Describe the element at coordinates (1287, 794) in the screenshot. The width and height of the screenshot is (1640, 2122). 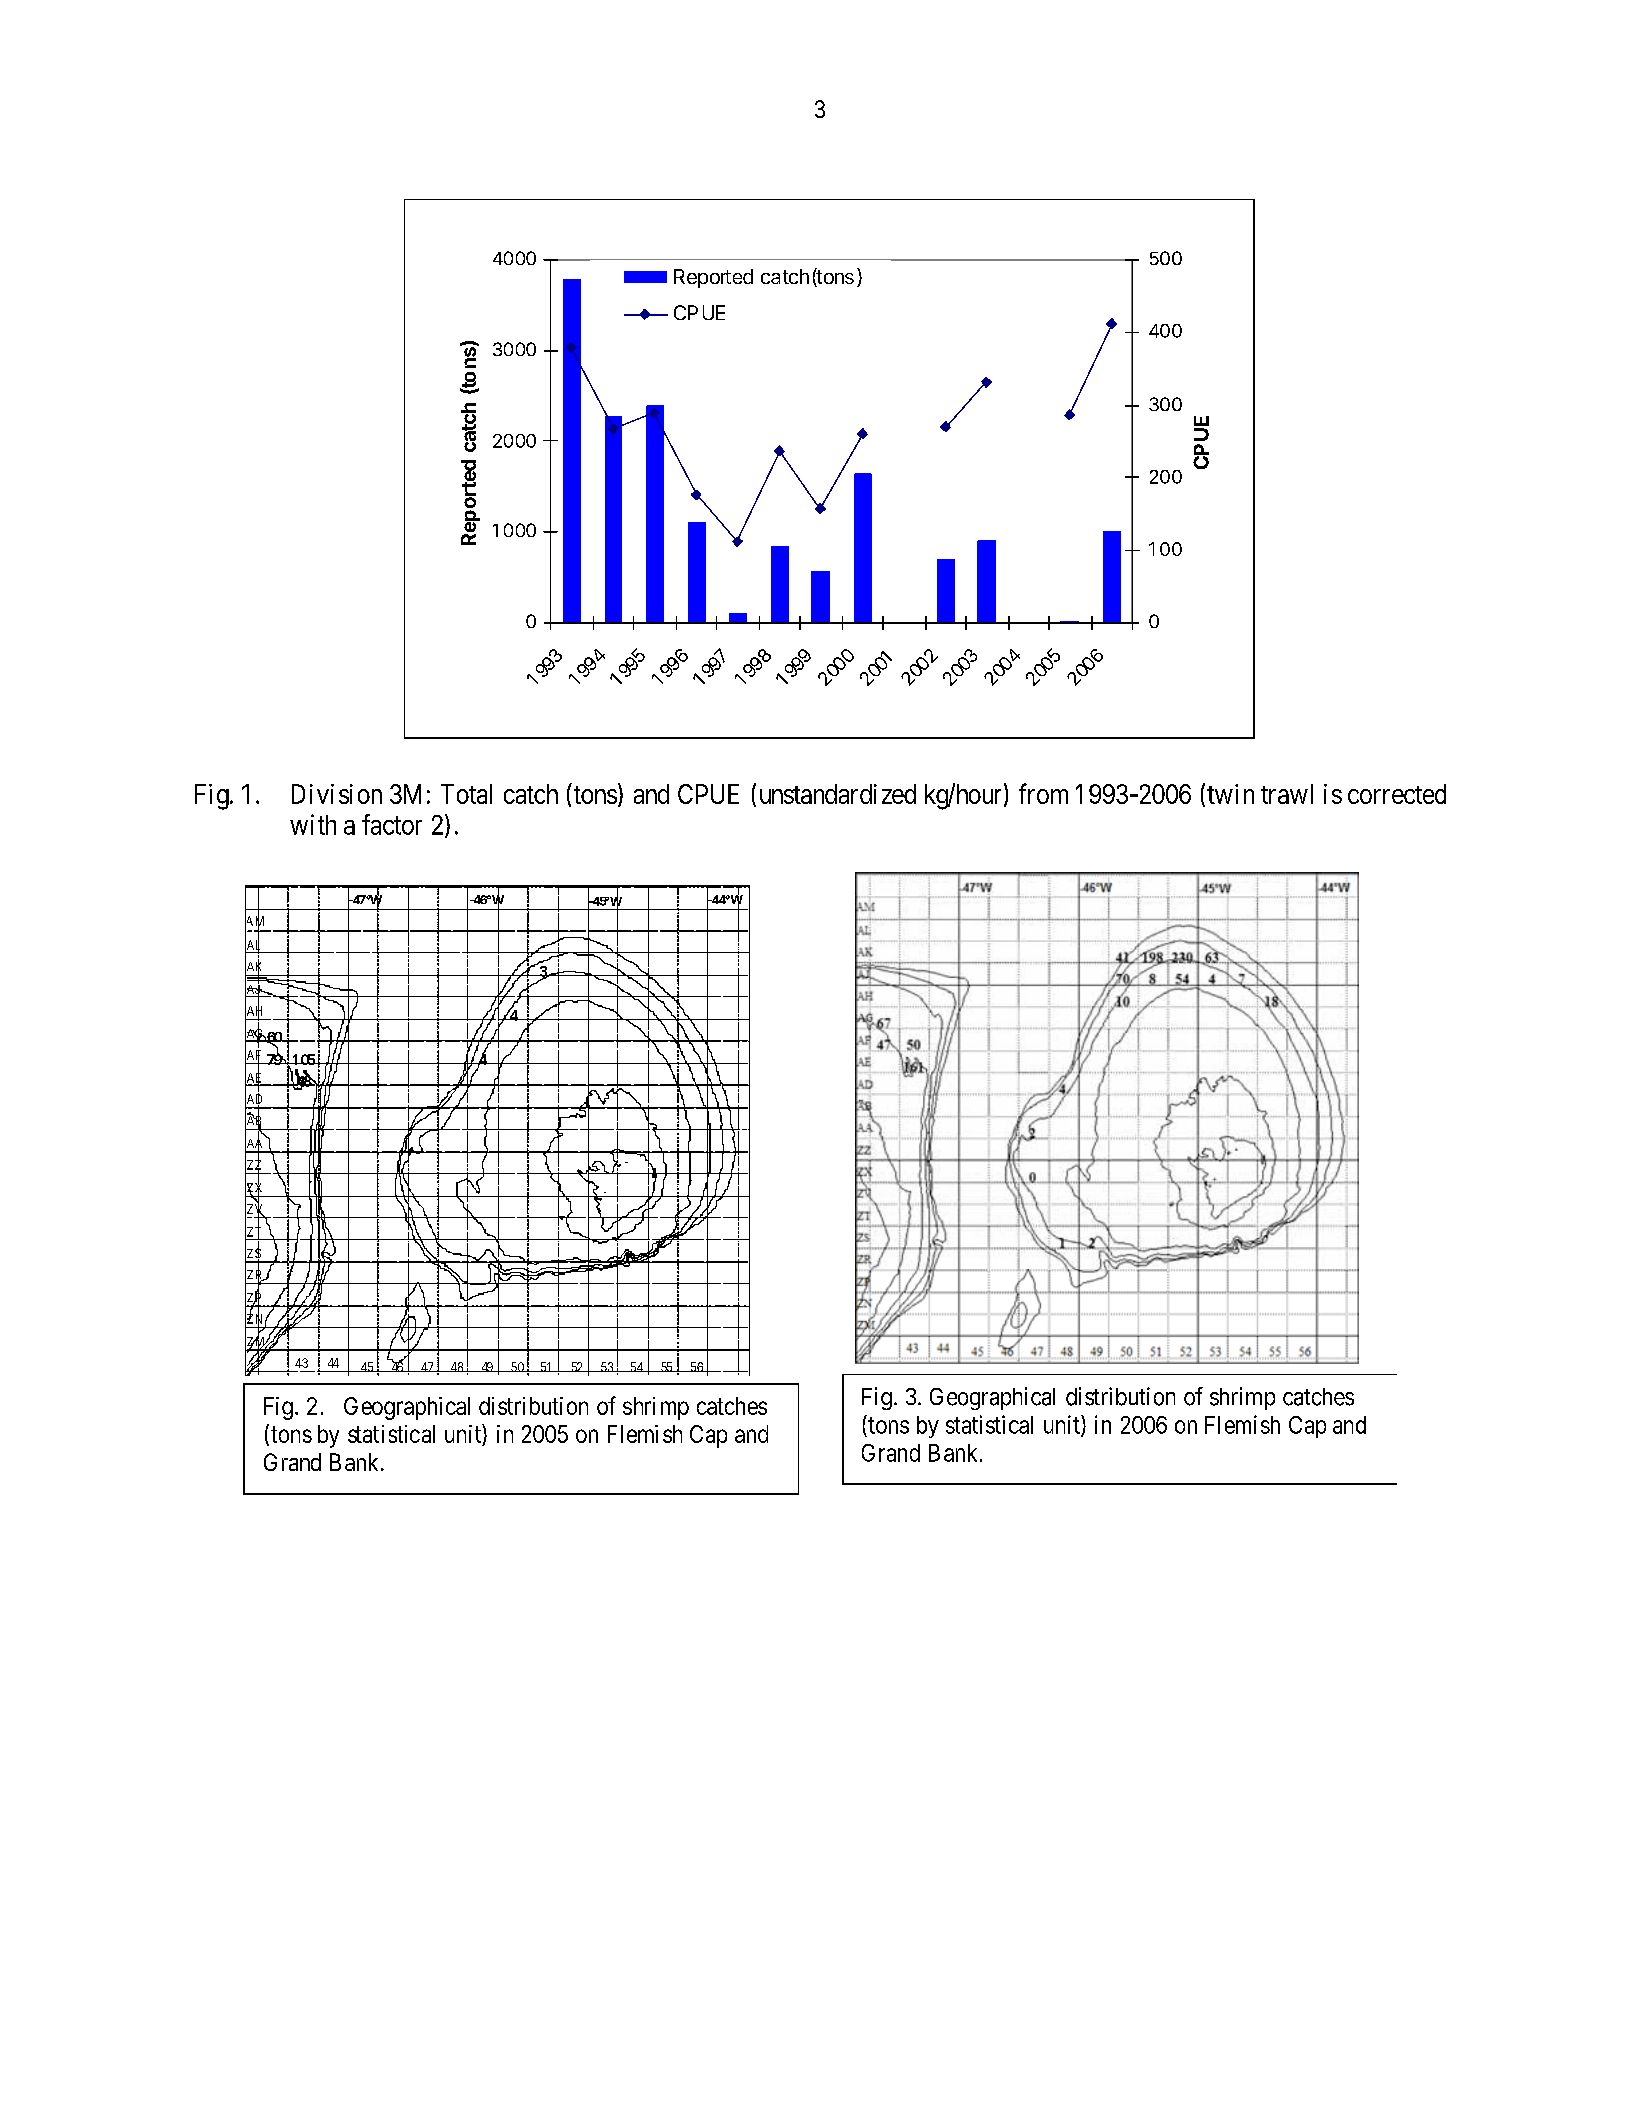
I see `trawl` at that location.
